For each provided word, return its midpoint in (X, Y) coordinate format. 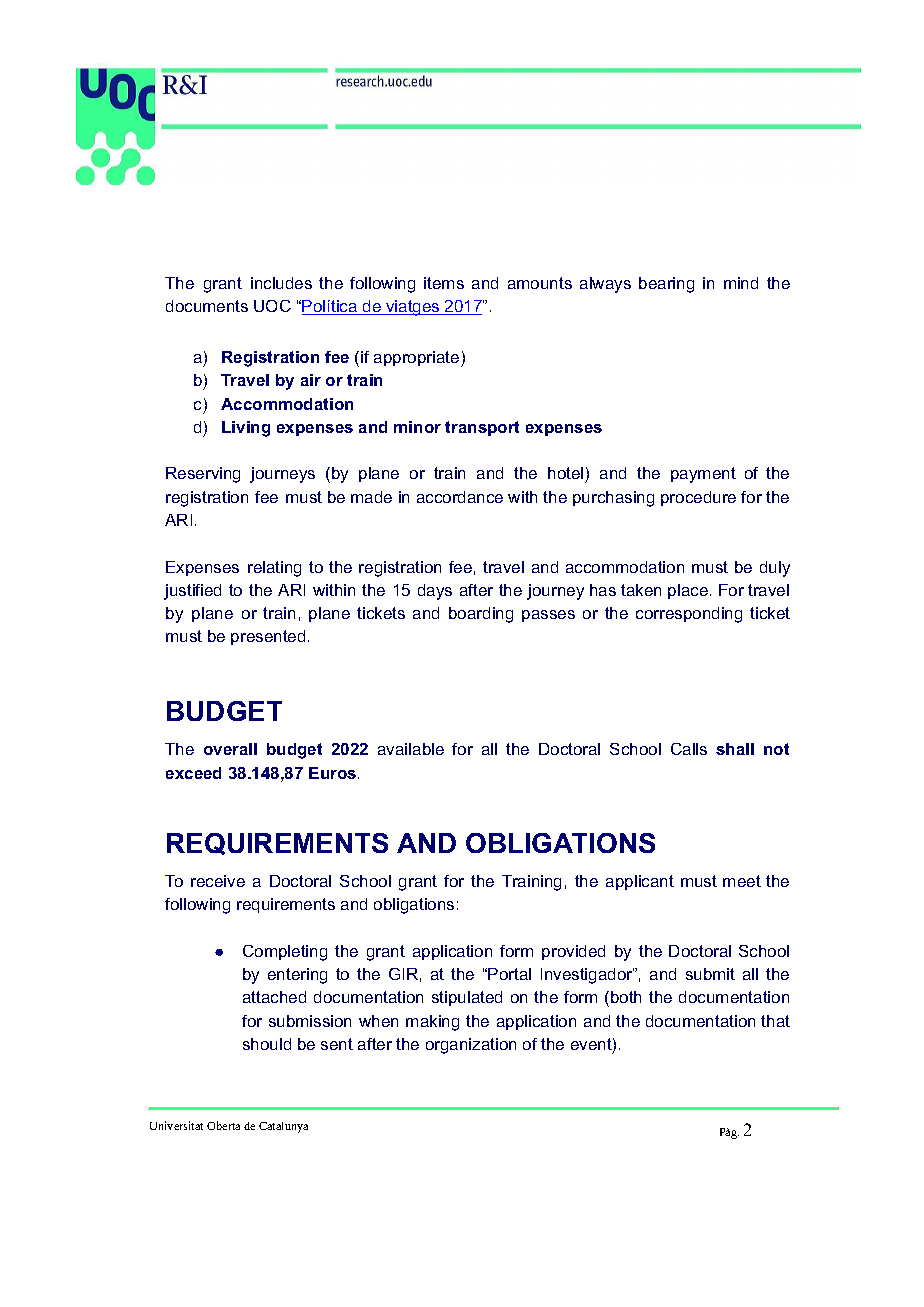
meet (742, 881)
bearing (666, 285)
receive (218, 881)
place (688, 591)
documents (207, 306)
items (444, 283)
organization (471, 1046)
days (435, 592)
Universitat (176, 1125)
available (411, 749)
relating (274, 569)
